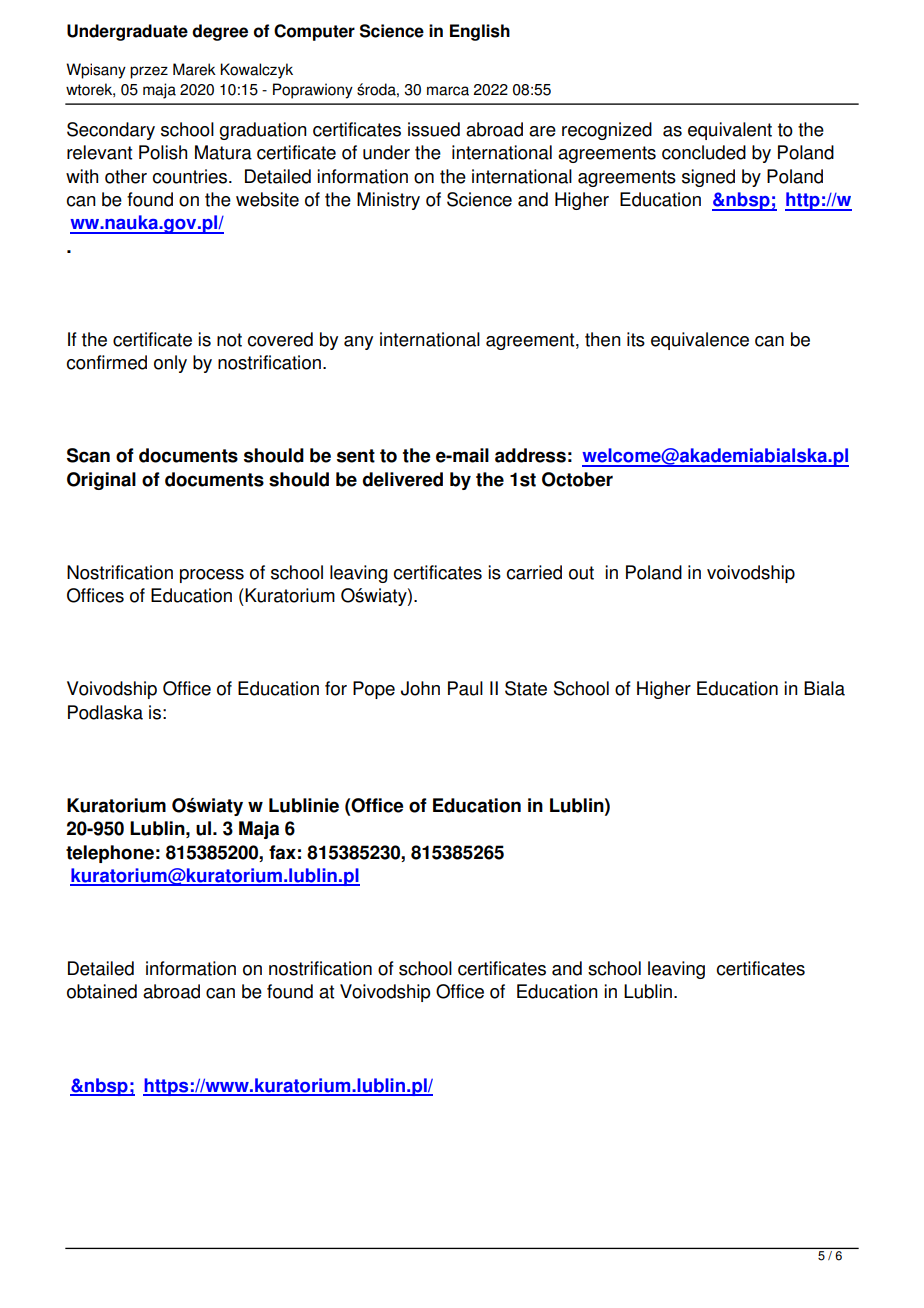 This document has height=1308, width=924. Describe the element at coordinates (101, 481) in the document. I see `Original` at that location.
